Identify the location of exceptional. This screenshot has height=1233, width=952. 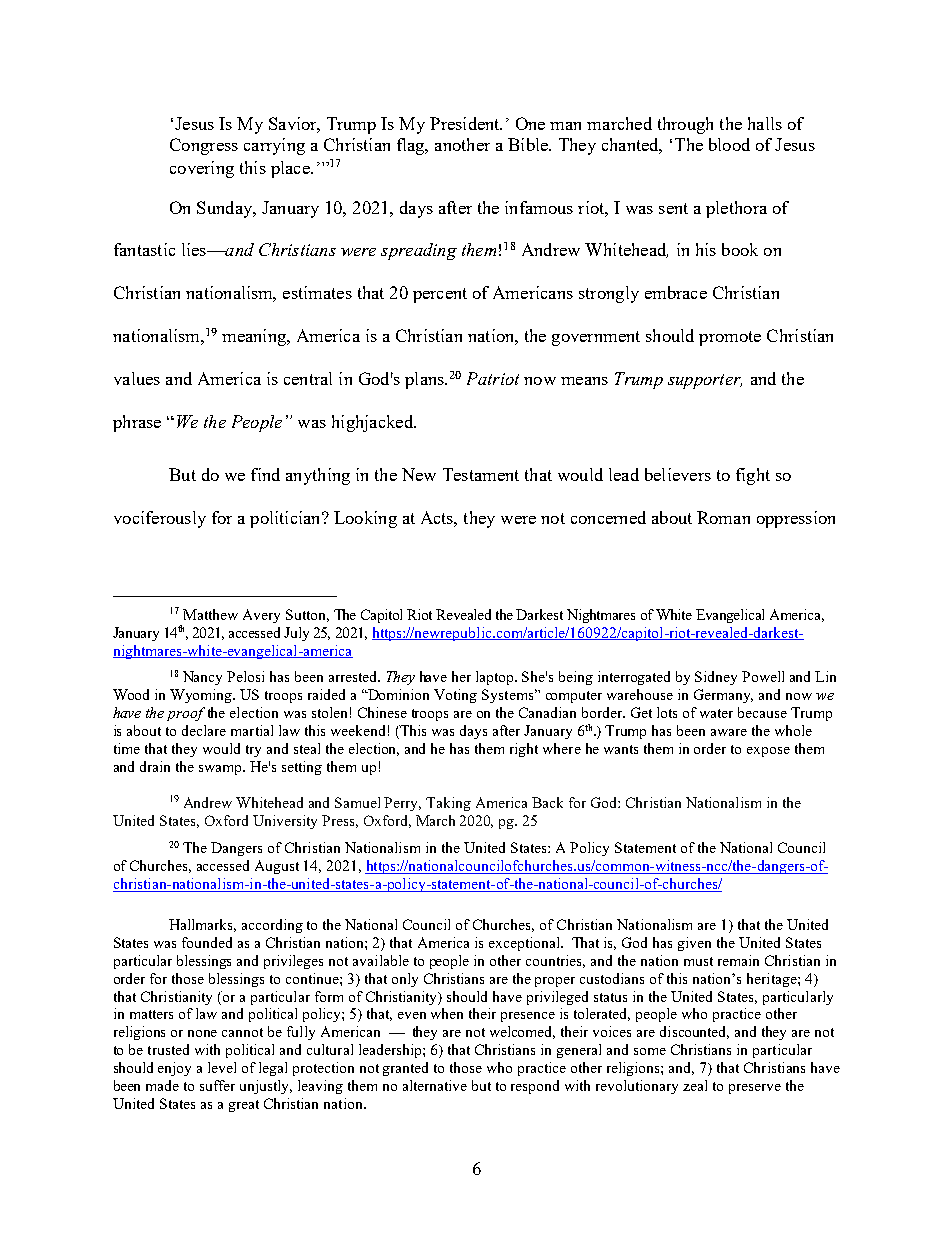
(525, 944).
